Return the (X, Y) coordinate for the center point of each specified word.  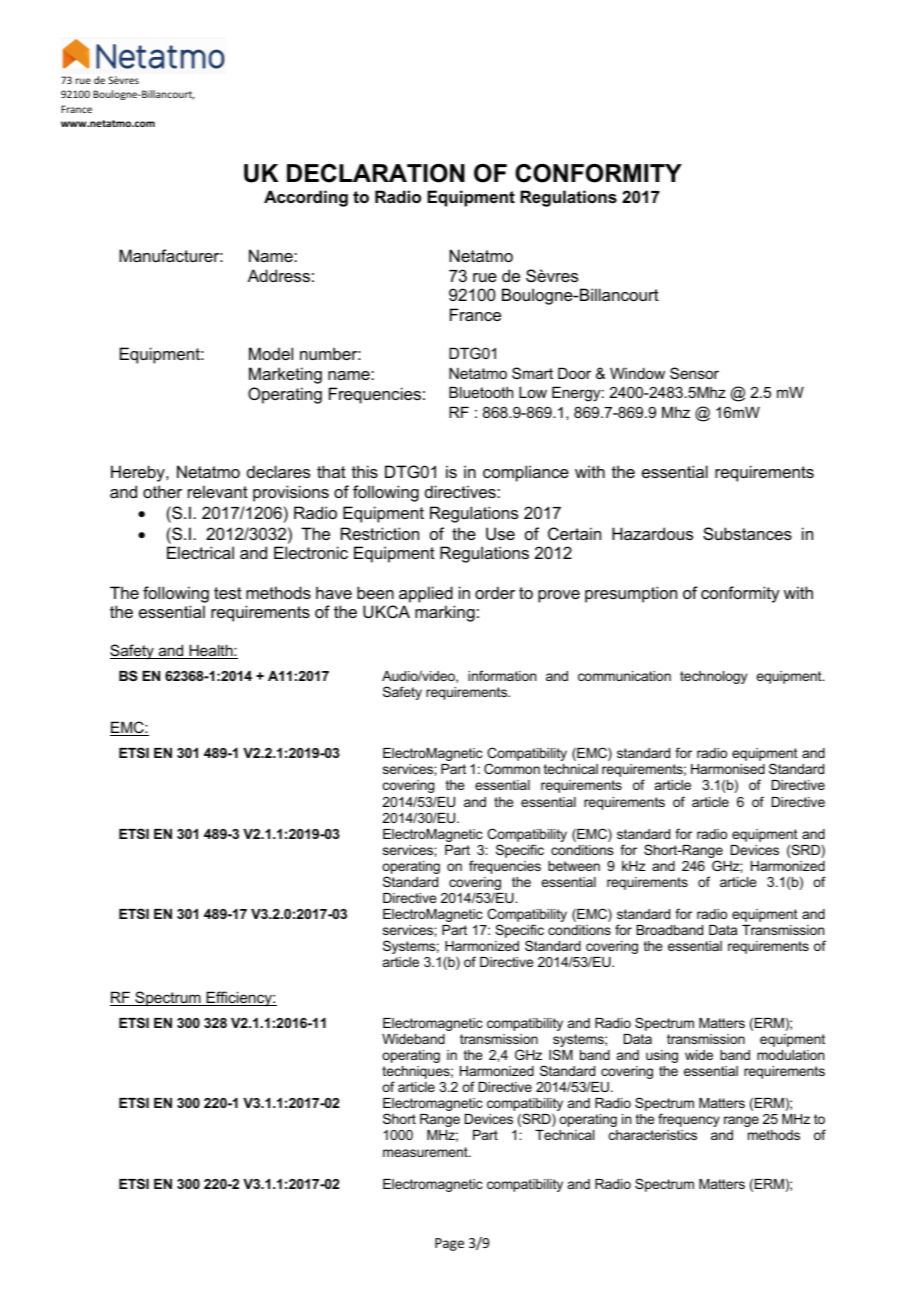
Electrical (200, 552)
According (306, 198)
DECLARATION (376, 173)
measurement (426, 1152)
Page (449, 1244)
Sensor (694, 373)
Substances (747, 533)
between (574, 866)
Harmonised (728, 769)
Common (512, 768)
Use (500, 533)
